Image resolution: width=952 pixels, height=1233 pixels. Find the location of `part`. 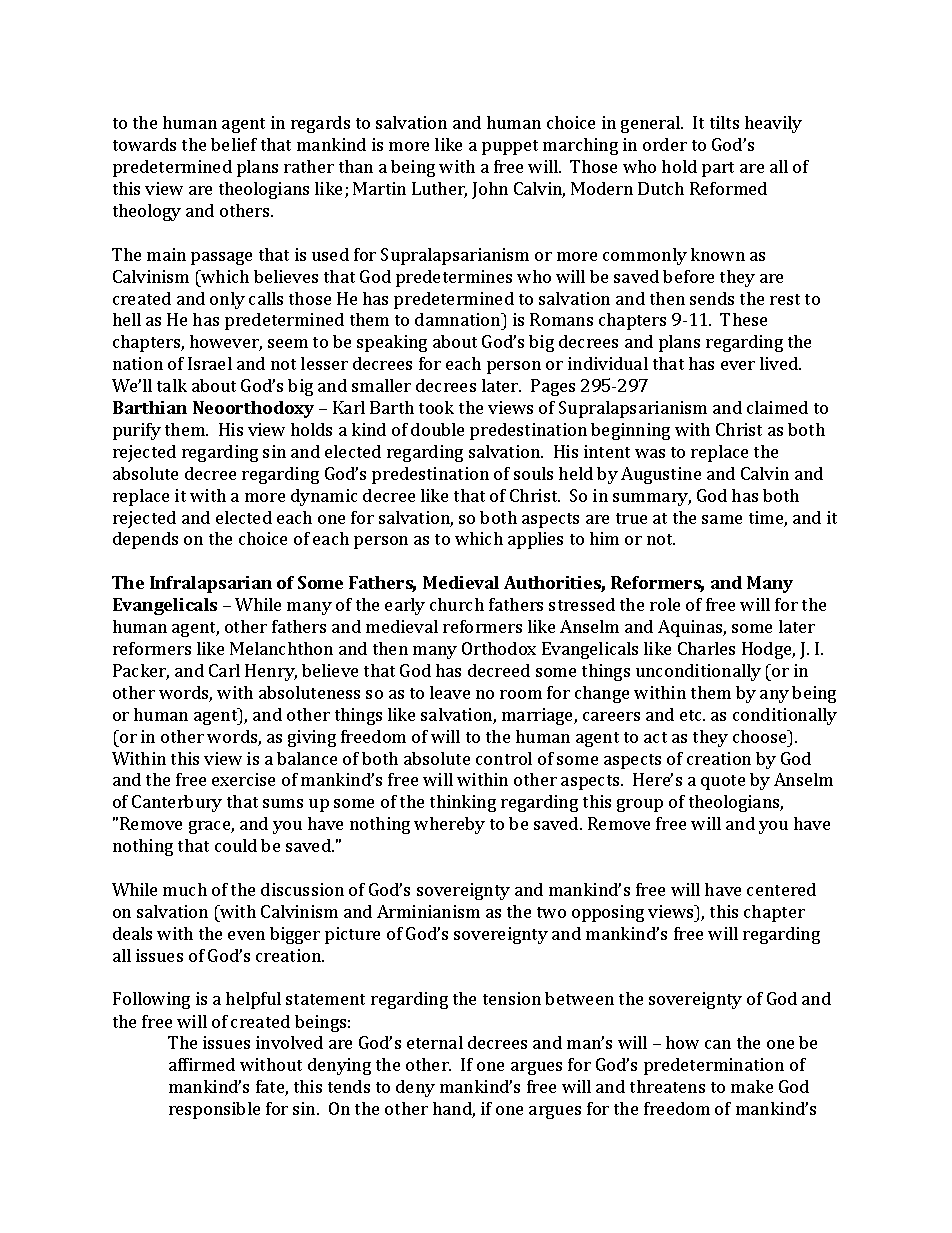

part is located at coordinates (718, 169).
